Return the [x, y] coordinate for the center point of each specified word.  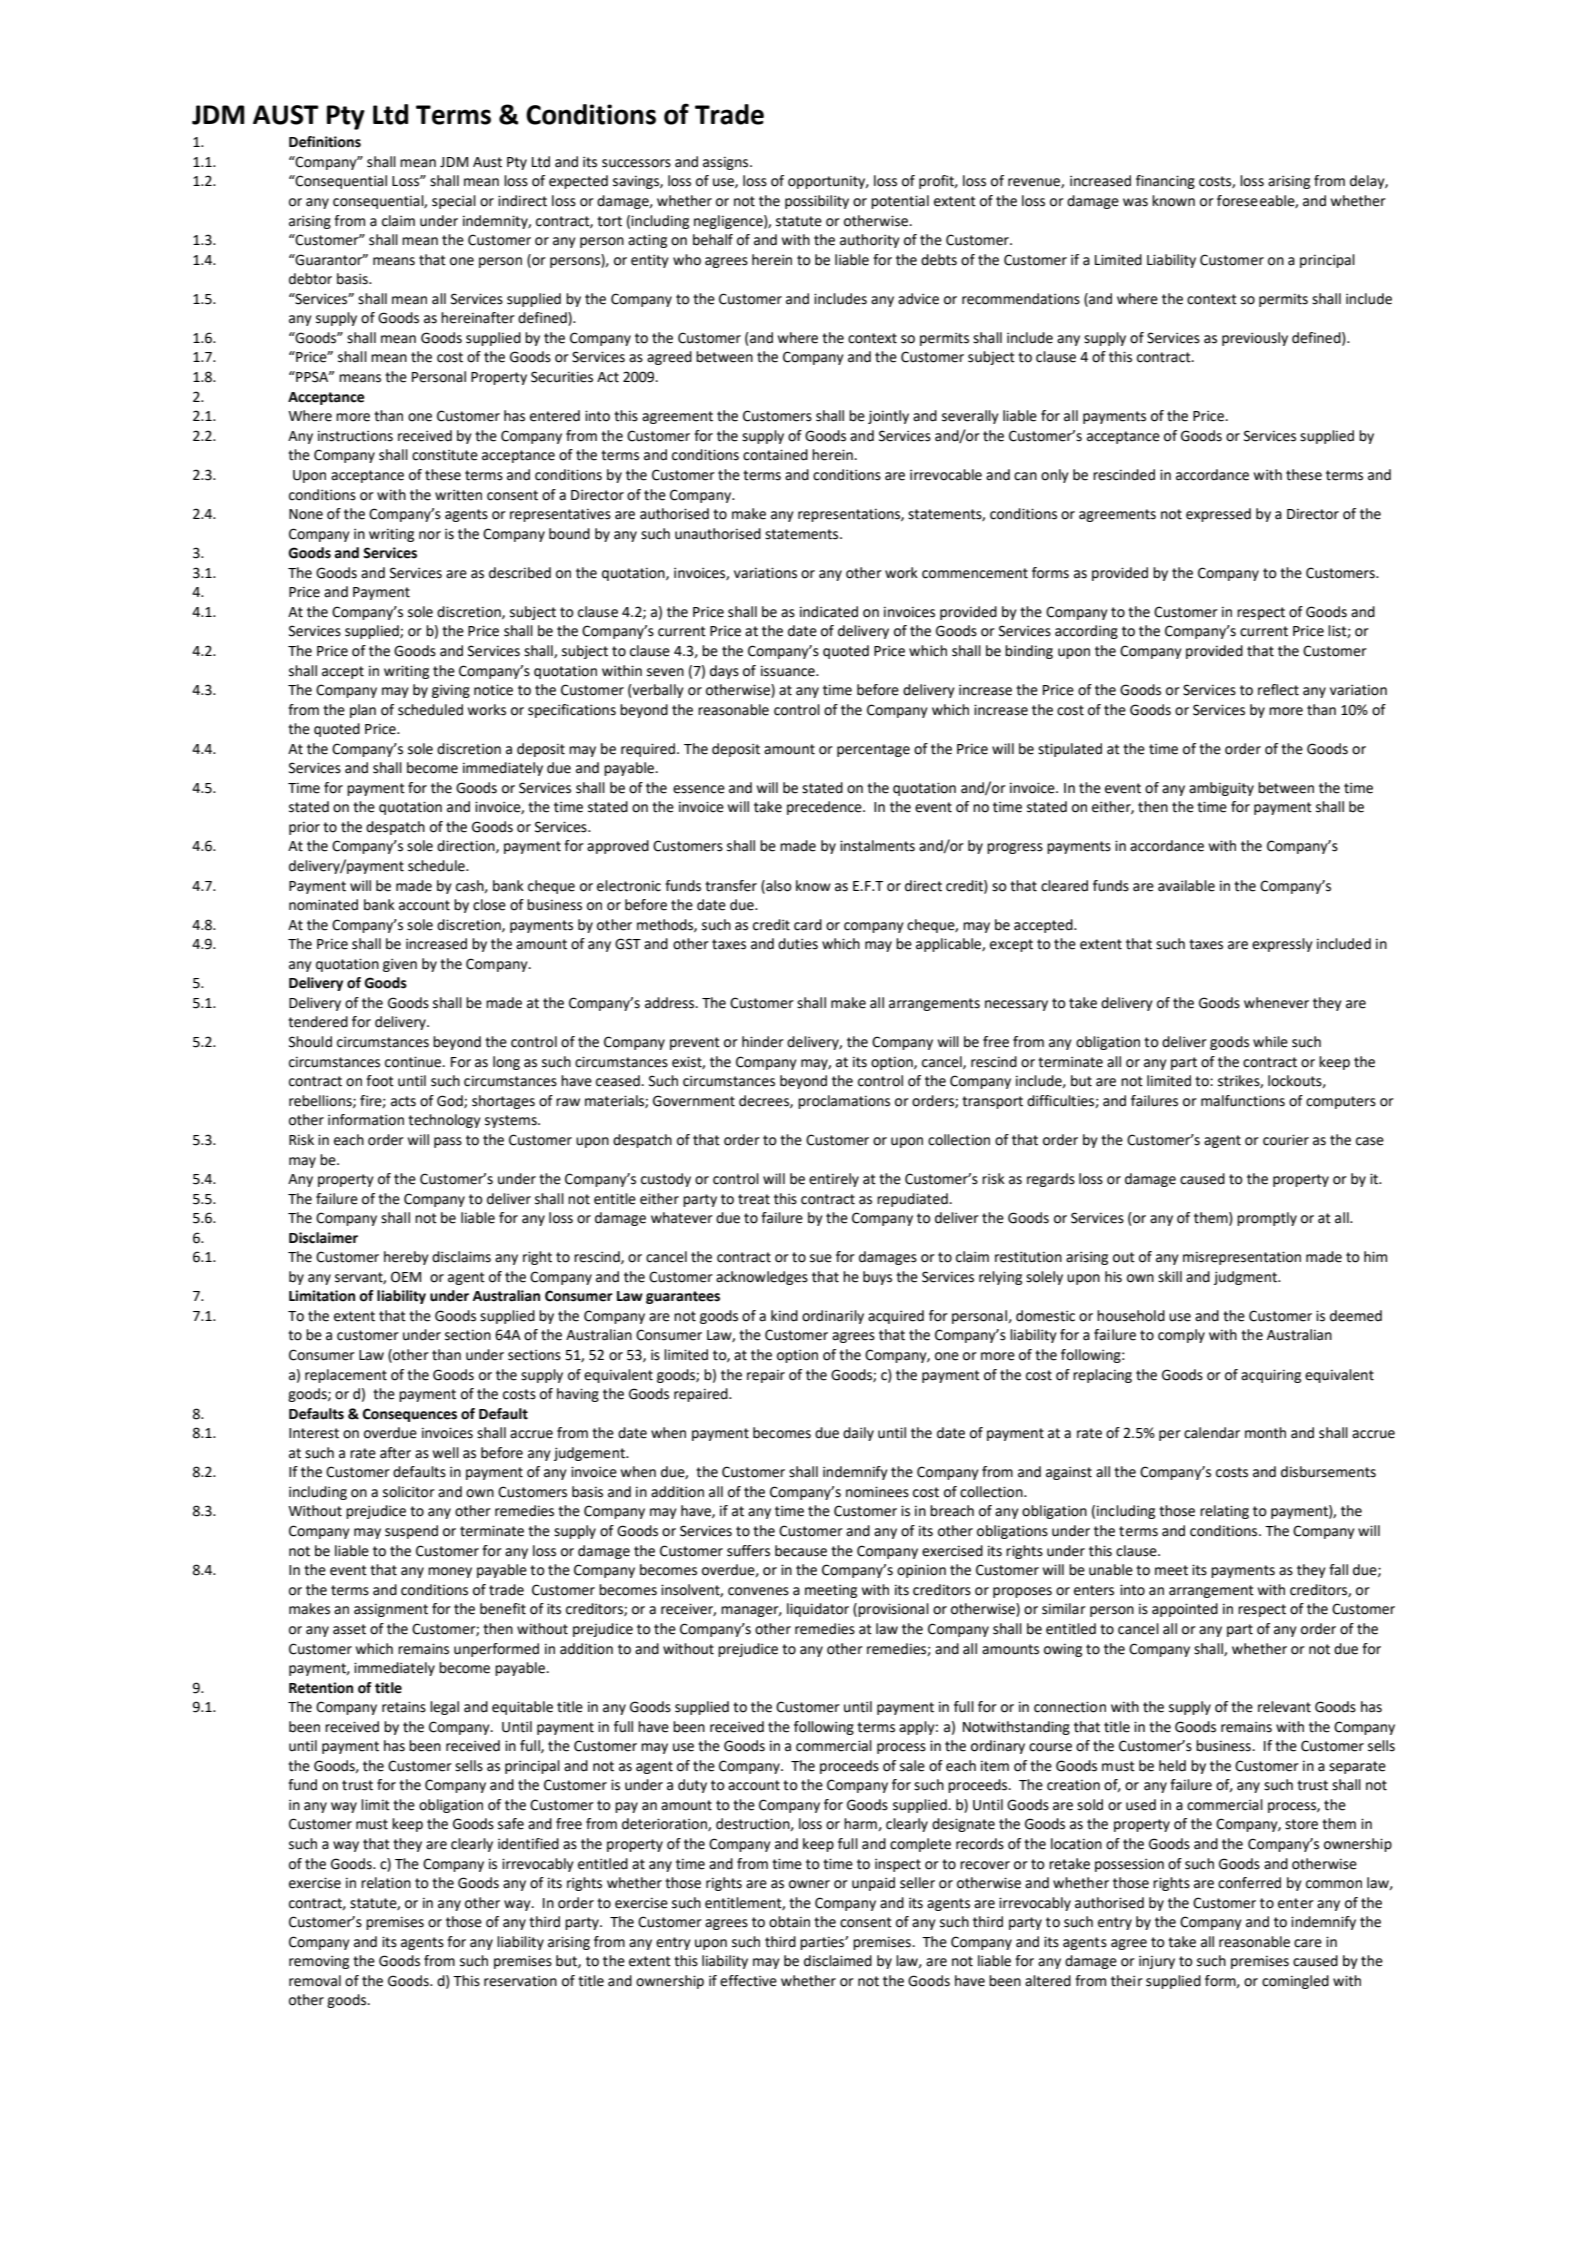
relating [1224, 1512]
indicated [829, 612]
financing [1165, 182]
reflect [1278, 690]
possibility [817, 202]
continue [414, 1062]
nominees [877, 1492]
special [454, 202]
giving [451, 691]
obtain [789, 1922]
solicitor [409, 1492]
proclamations [844, 1102]
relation [386, 1883]
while [1270, 1042]
